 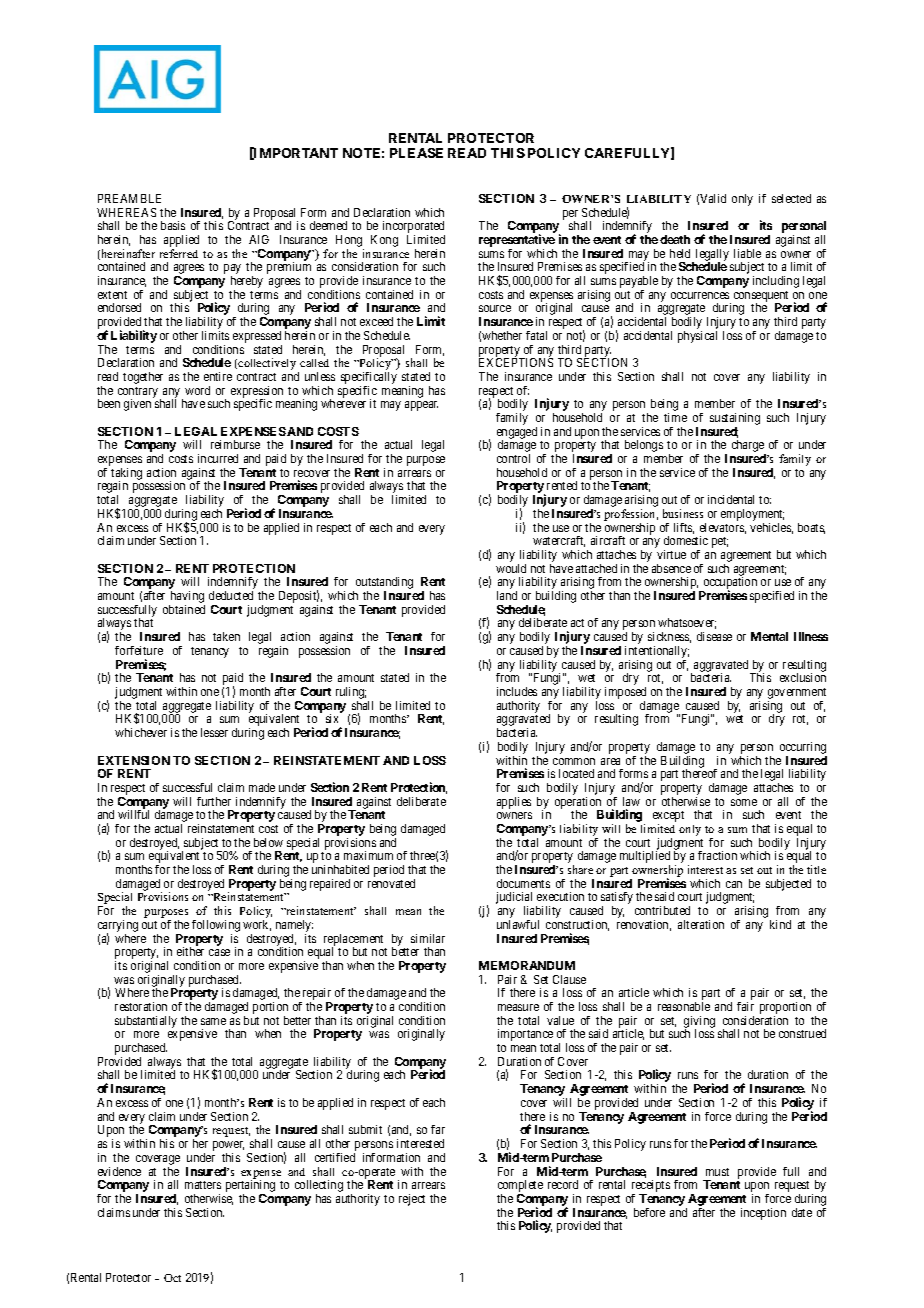 I want to click on PLEASE, so click(x=416, y=153).
